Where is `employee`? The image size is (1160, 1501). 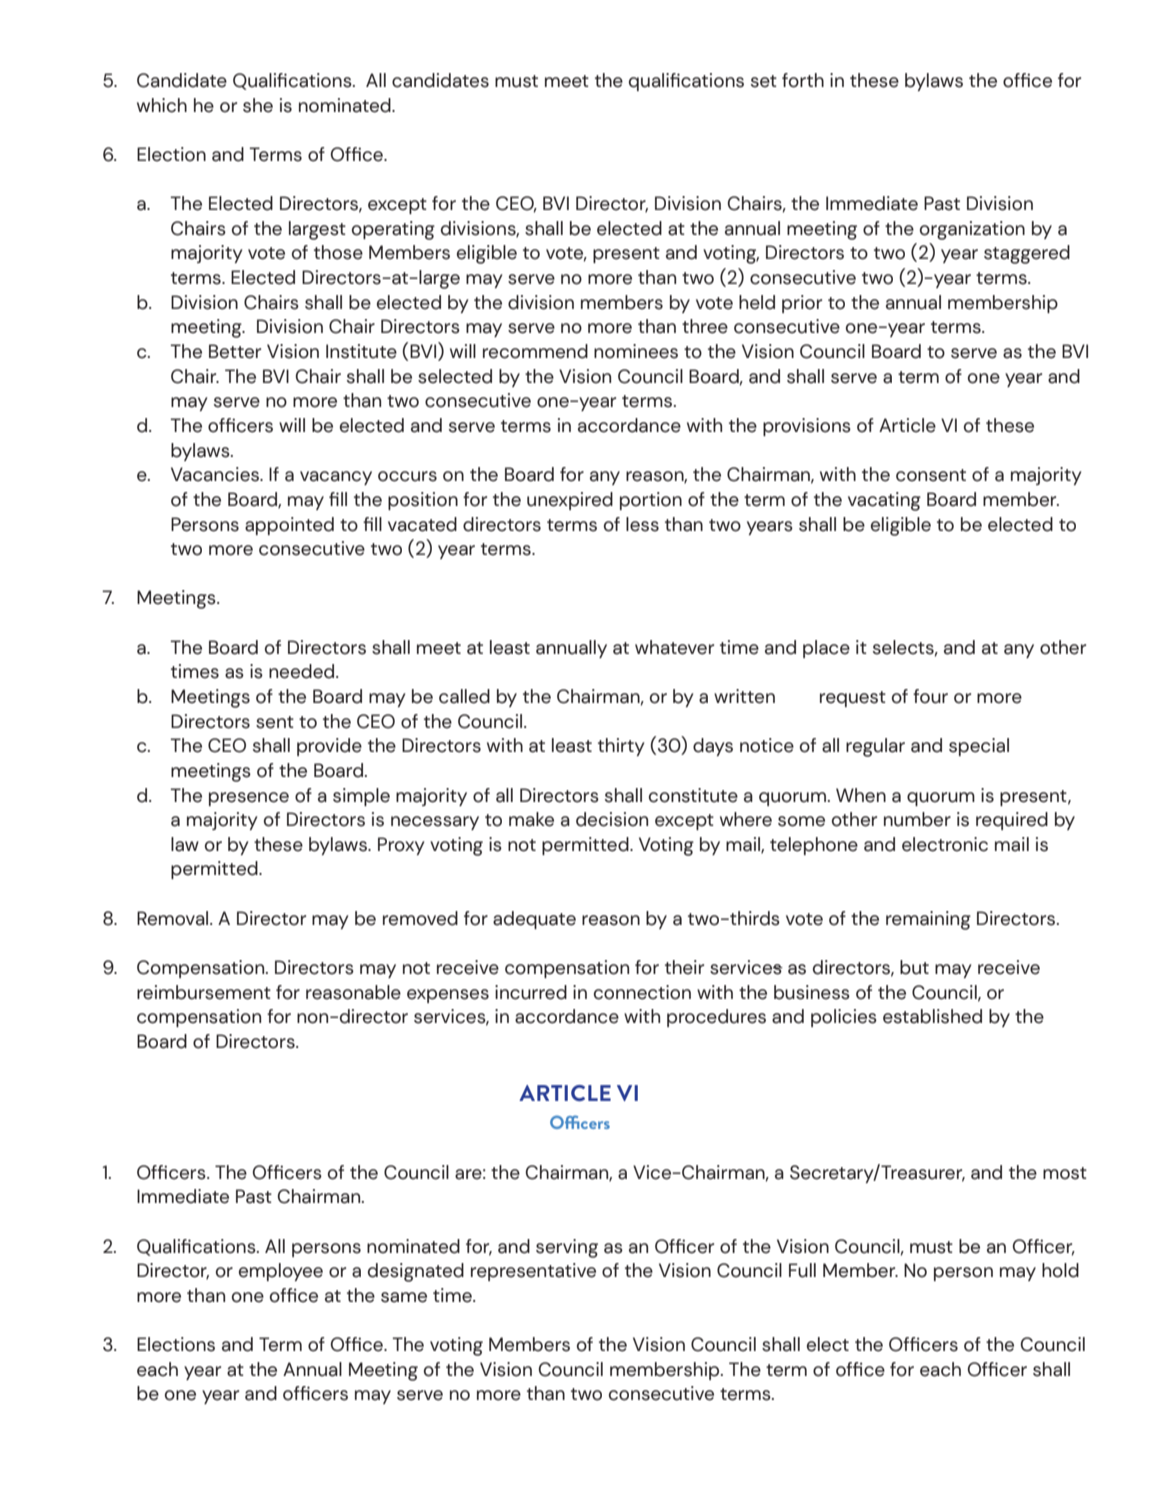
employee is located at coordinates (281, 1272).
